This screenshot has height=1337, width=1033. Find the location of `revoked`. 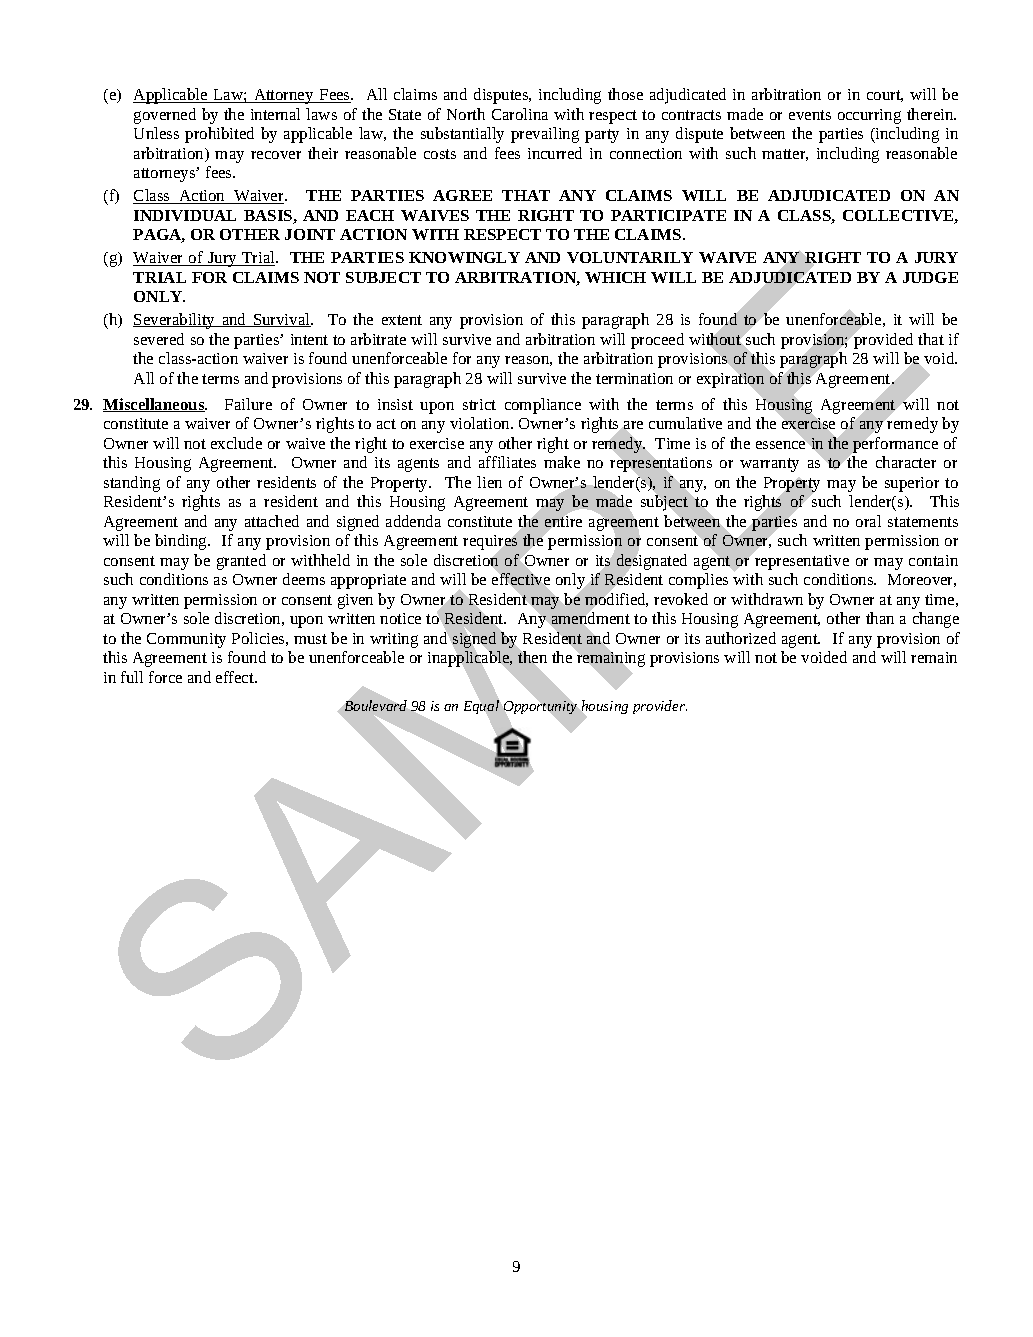

revoked is located at coordinates (681, 599).
